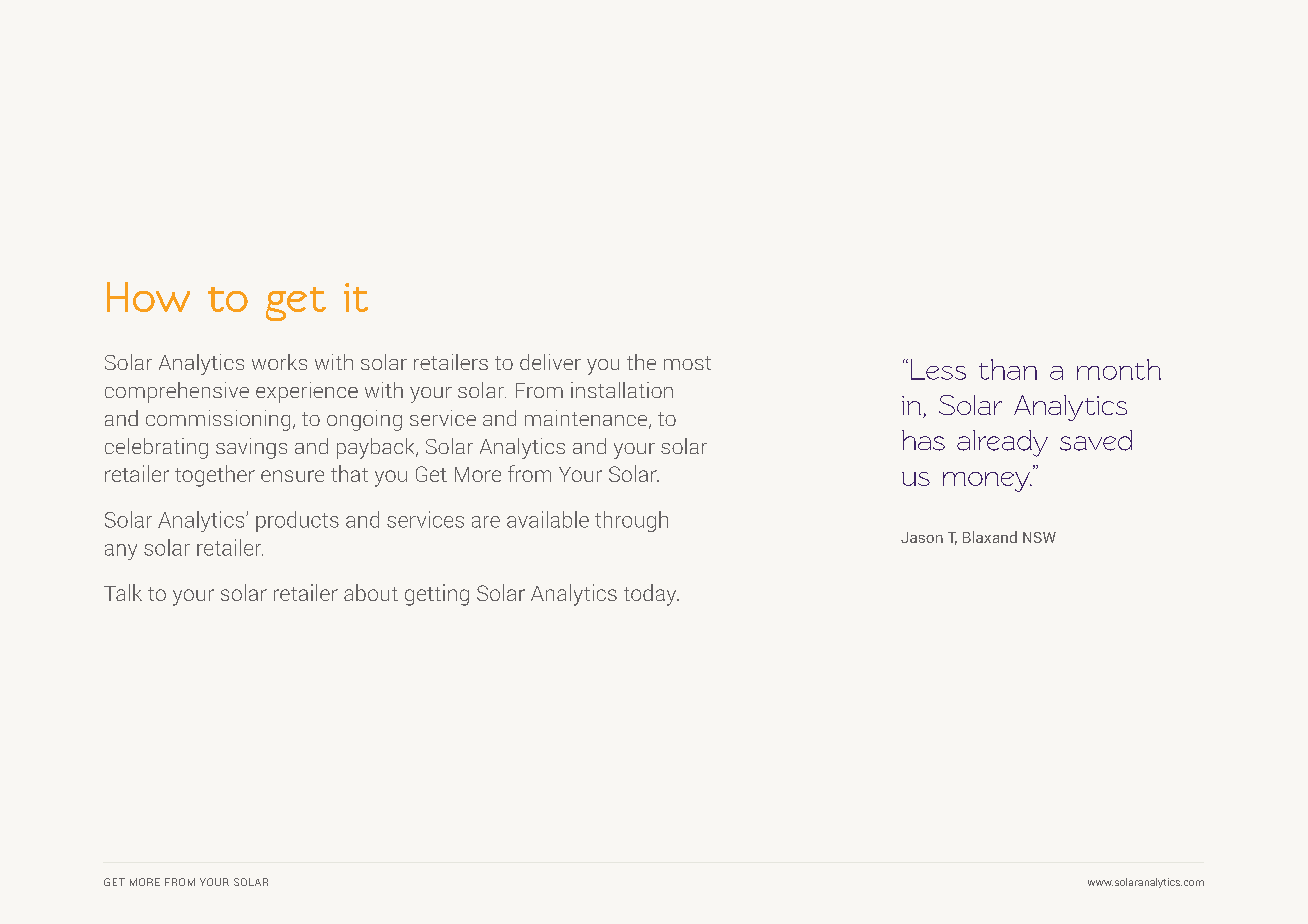  Describe the element at coordinates (123, 592) in the page. I see `Talk` at that location.
